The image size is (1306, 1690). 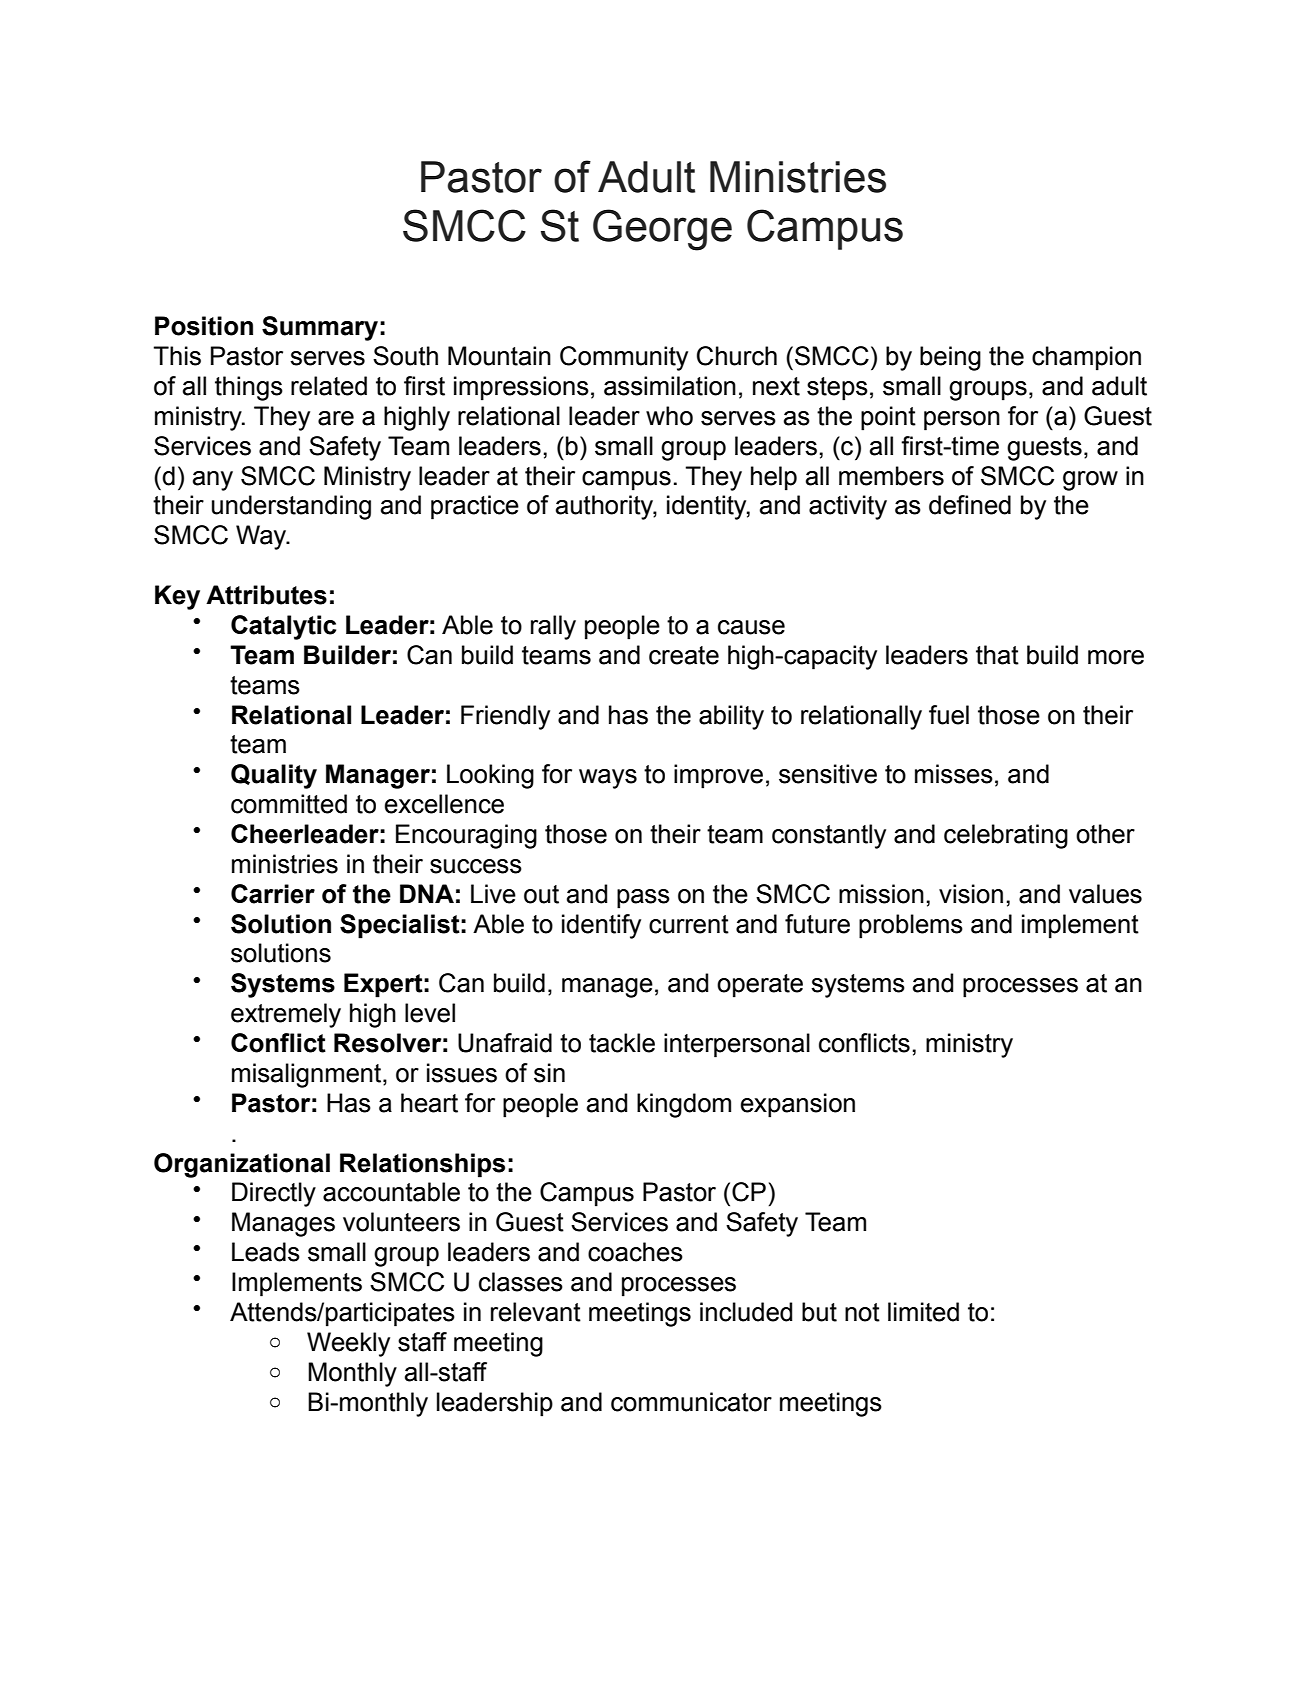 What do you see at coordinates (950, 358) in the page?
I see `being` at bounding box center [950, 358].
